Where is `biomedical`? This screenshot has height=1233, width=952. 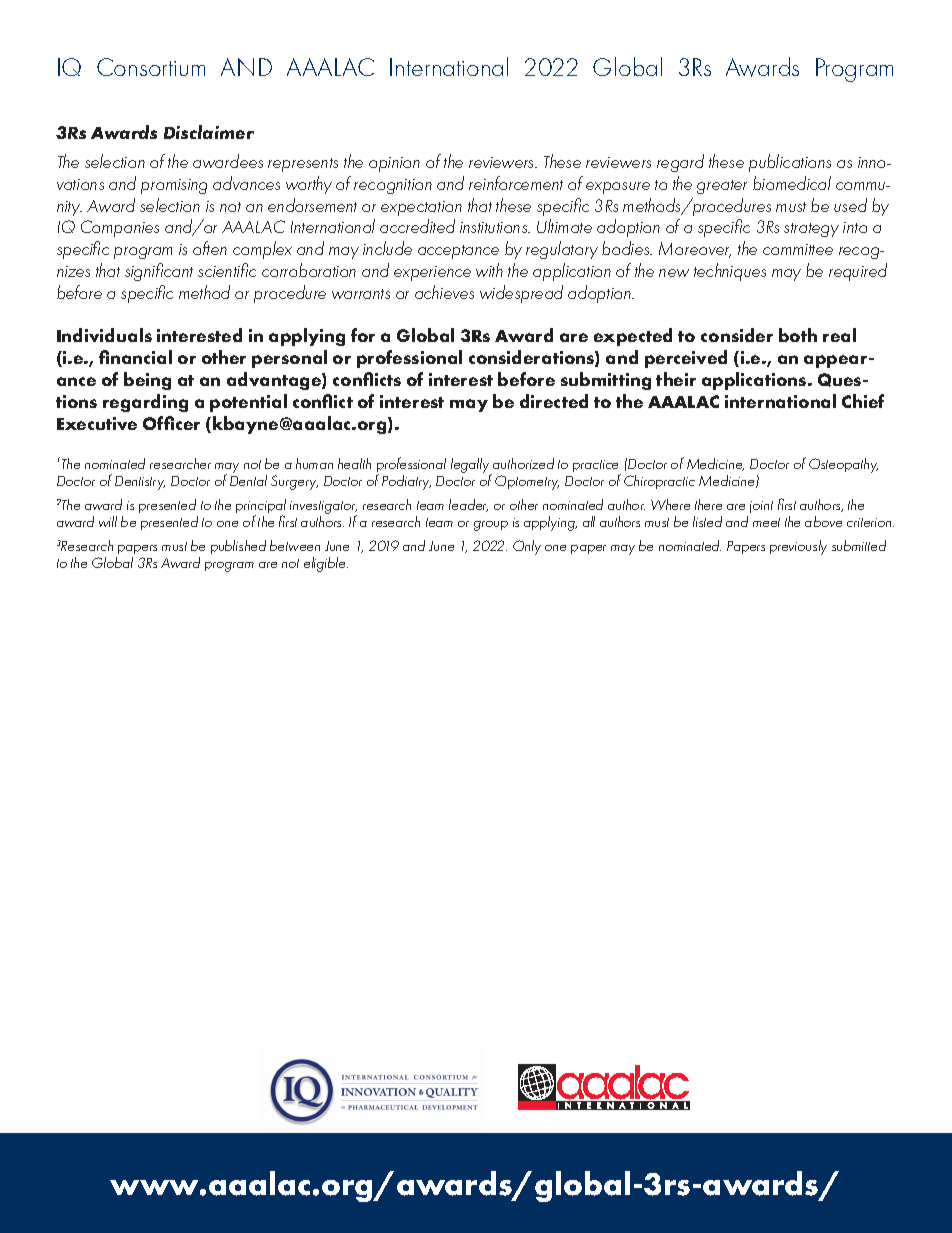
biomedical is located at coordinates (792, 183).
